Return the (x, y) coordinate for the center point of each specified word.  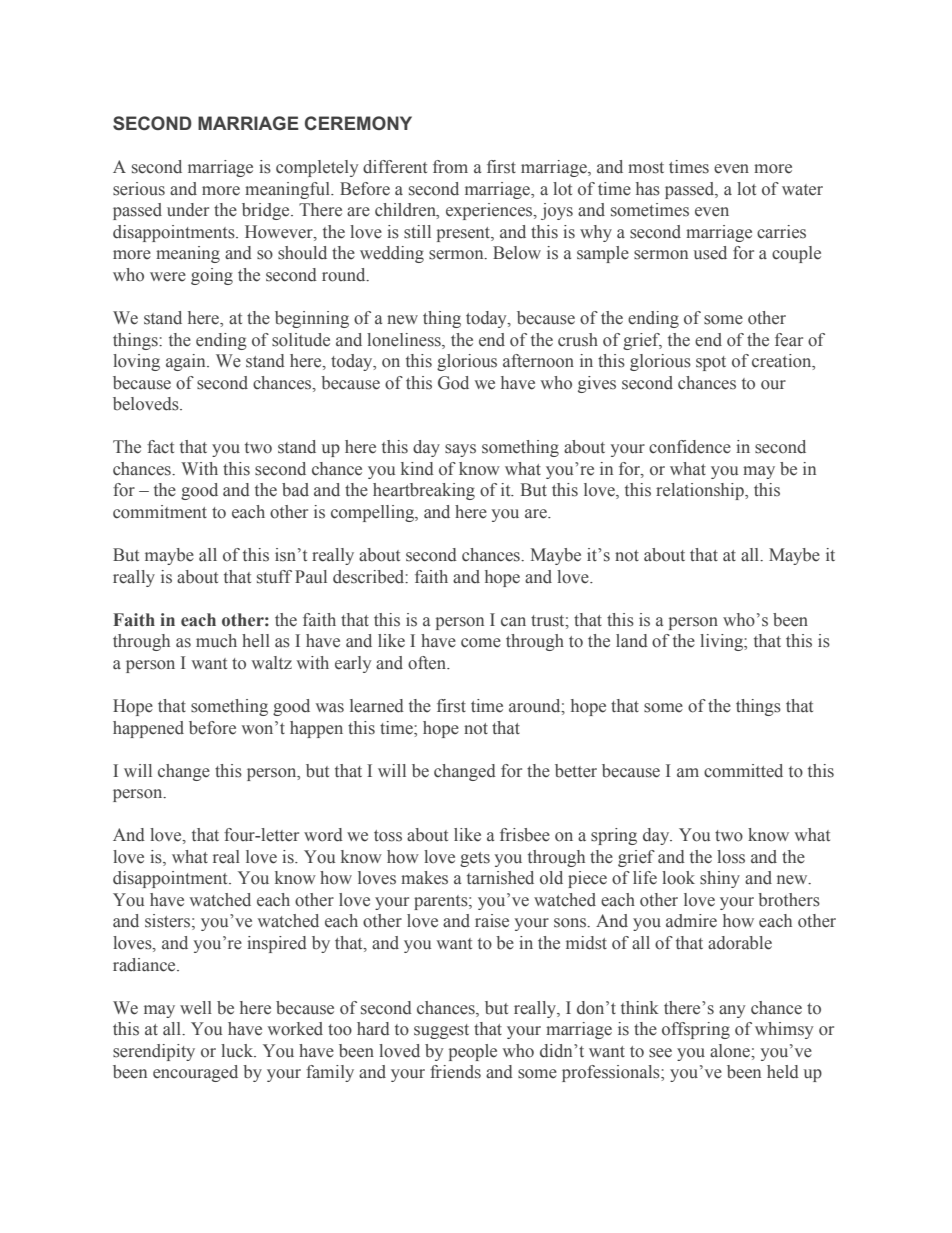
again (187, 362)
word (323, 835)
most (646, 168)
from (450, 167)
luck (238, 1051)
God (453, 383)
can (513, 622)
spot (711, 363)
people (473, 1052)
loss (731, 857)
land (632, 641)
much (216, 641)
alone (731, 1051)
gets (475, 859)
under (188, 210)
